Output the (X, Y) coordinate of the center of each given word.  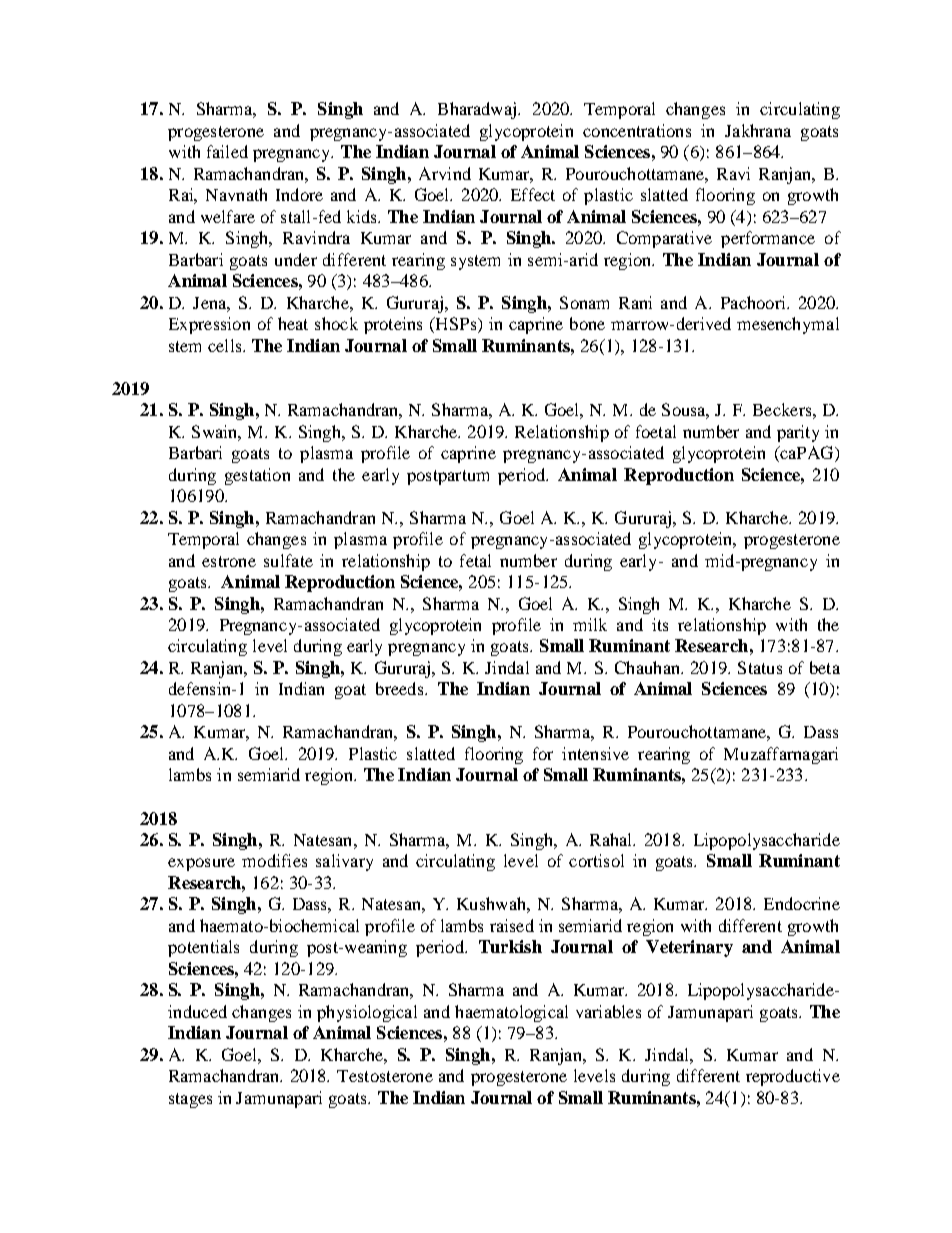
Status (760, 667)
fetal (475, 560)
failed (227, 151)
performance (768, 239)
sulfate (288, 560)
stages (190, 1100)
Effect (533, 194)
